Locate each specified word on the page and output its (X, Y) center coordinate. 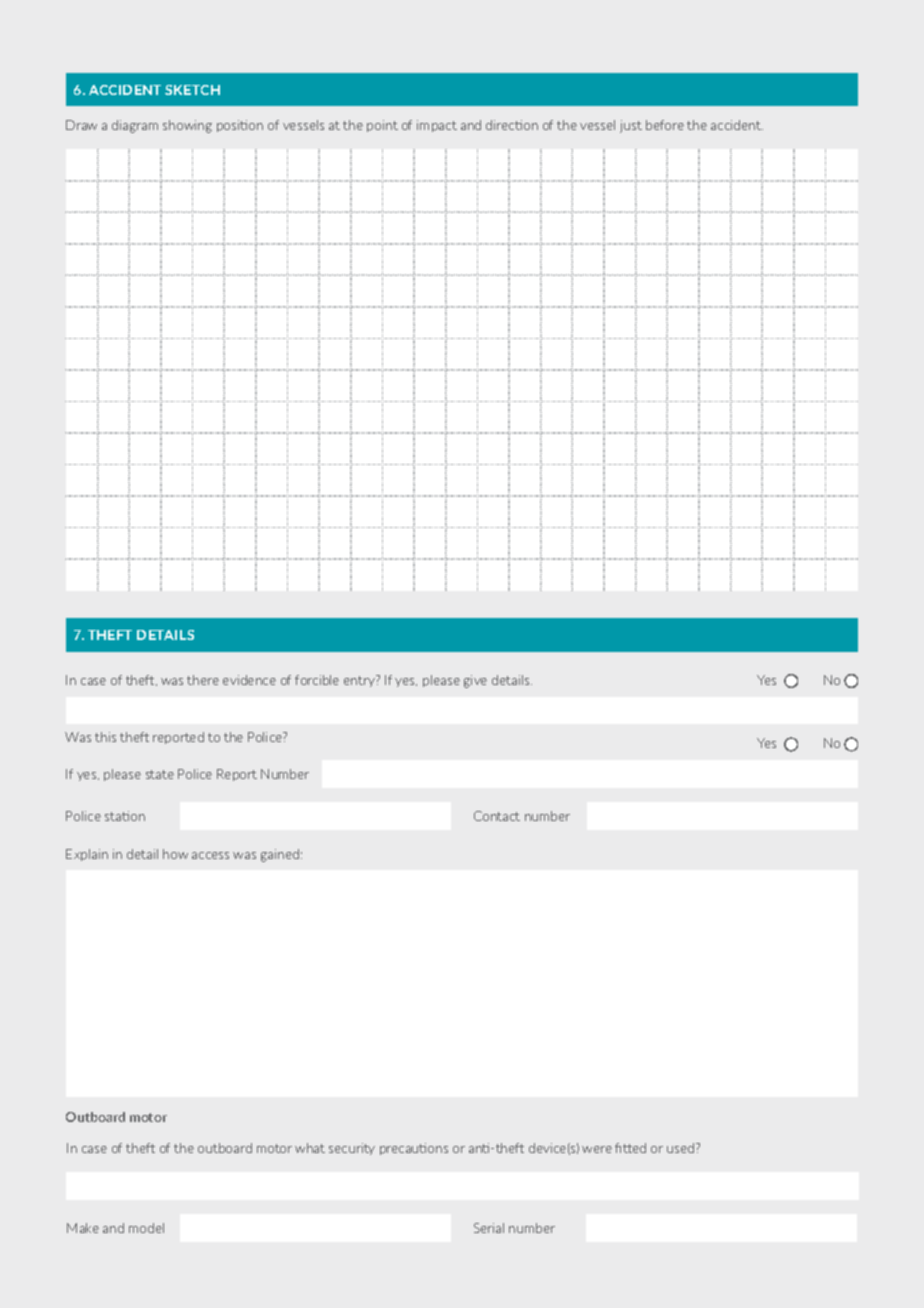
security (352, 1149)
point (382, 126)
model (146, 1228)
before (665, 125)
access (210, 855)
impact (437, 126)
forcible (317, 680)
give (475, 681)
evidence (249, 680)
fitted (630, 1148)
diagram (135, 126)
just (631, 126)
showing (187, 126)
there (203, 680)
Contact (497, 816)
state (160, 774)
